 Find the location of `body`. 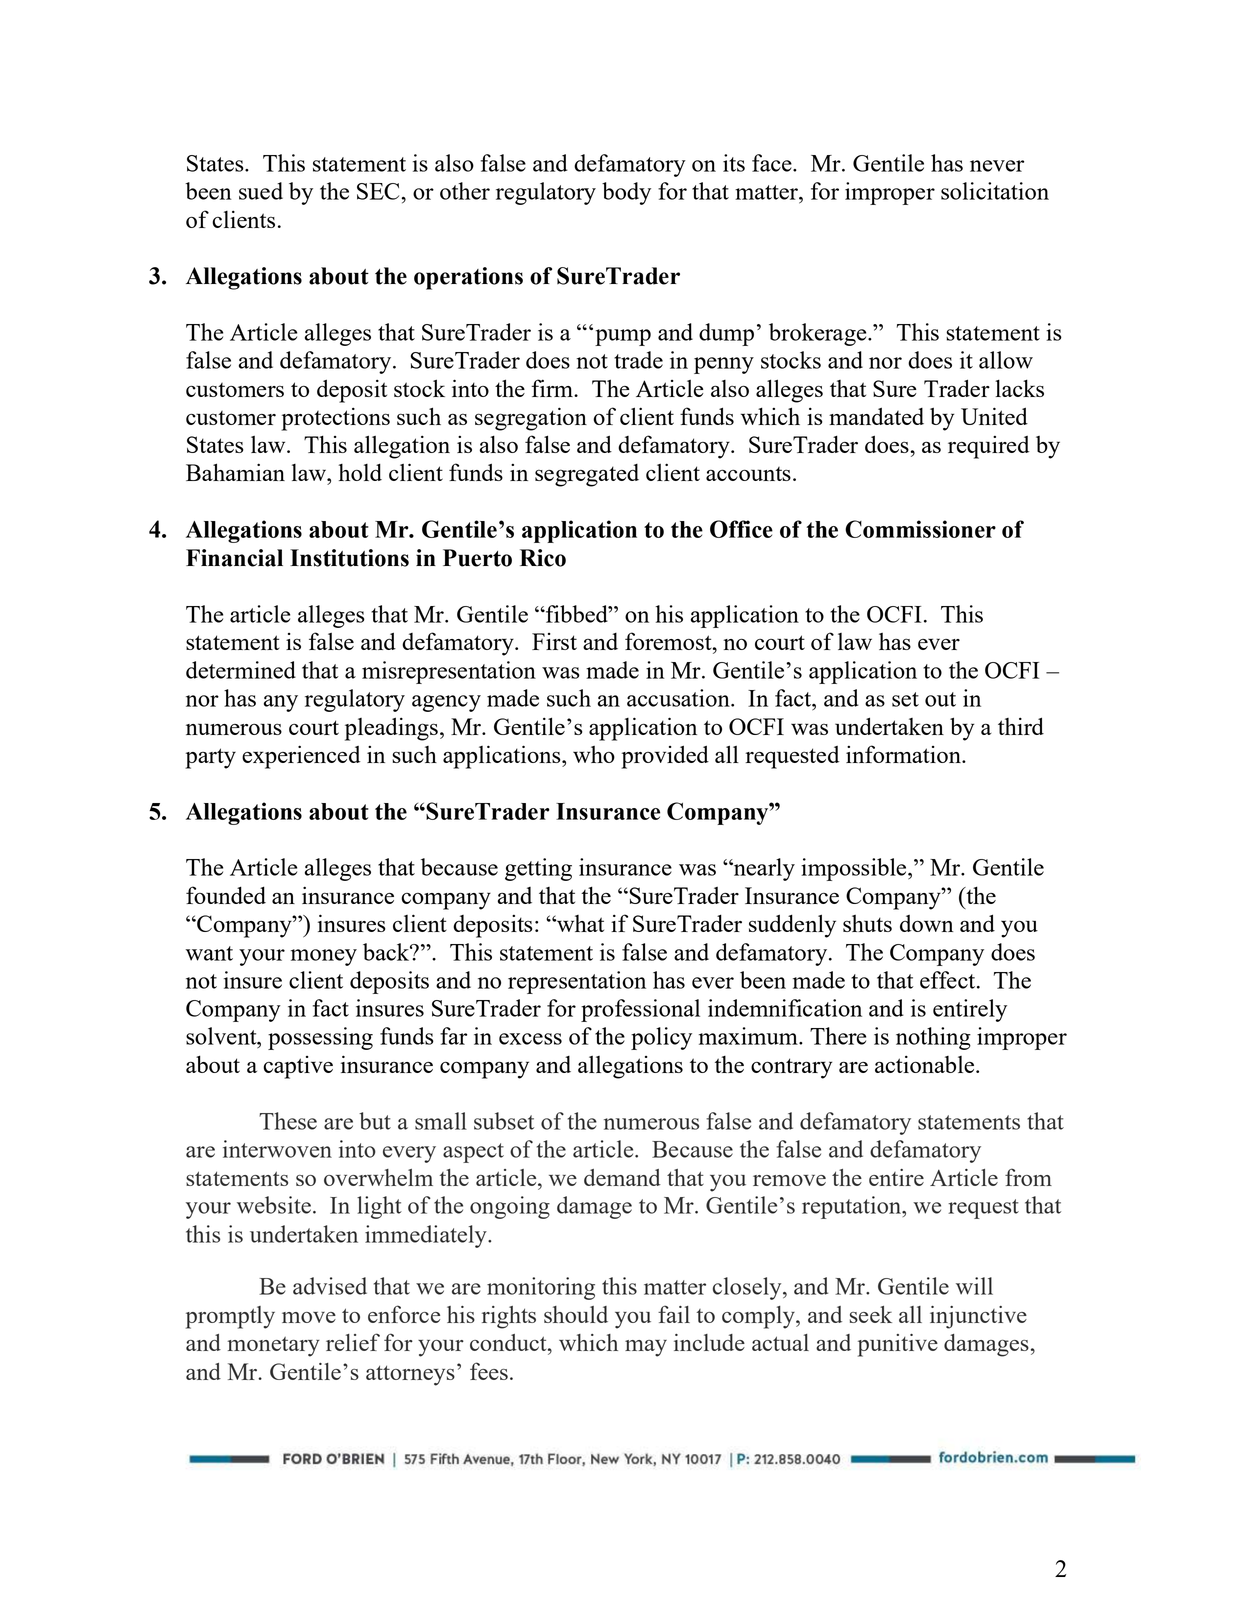

body is located at coordinates (626, 193).
